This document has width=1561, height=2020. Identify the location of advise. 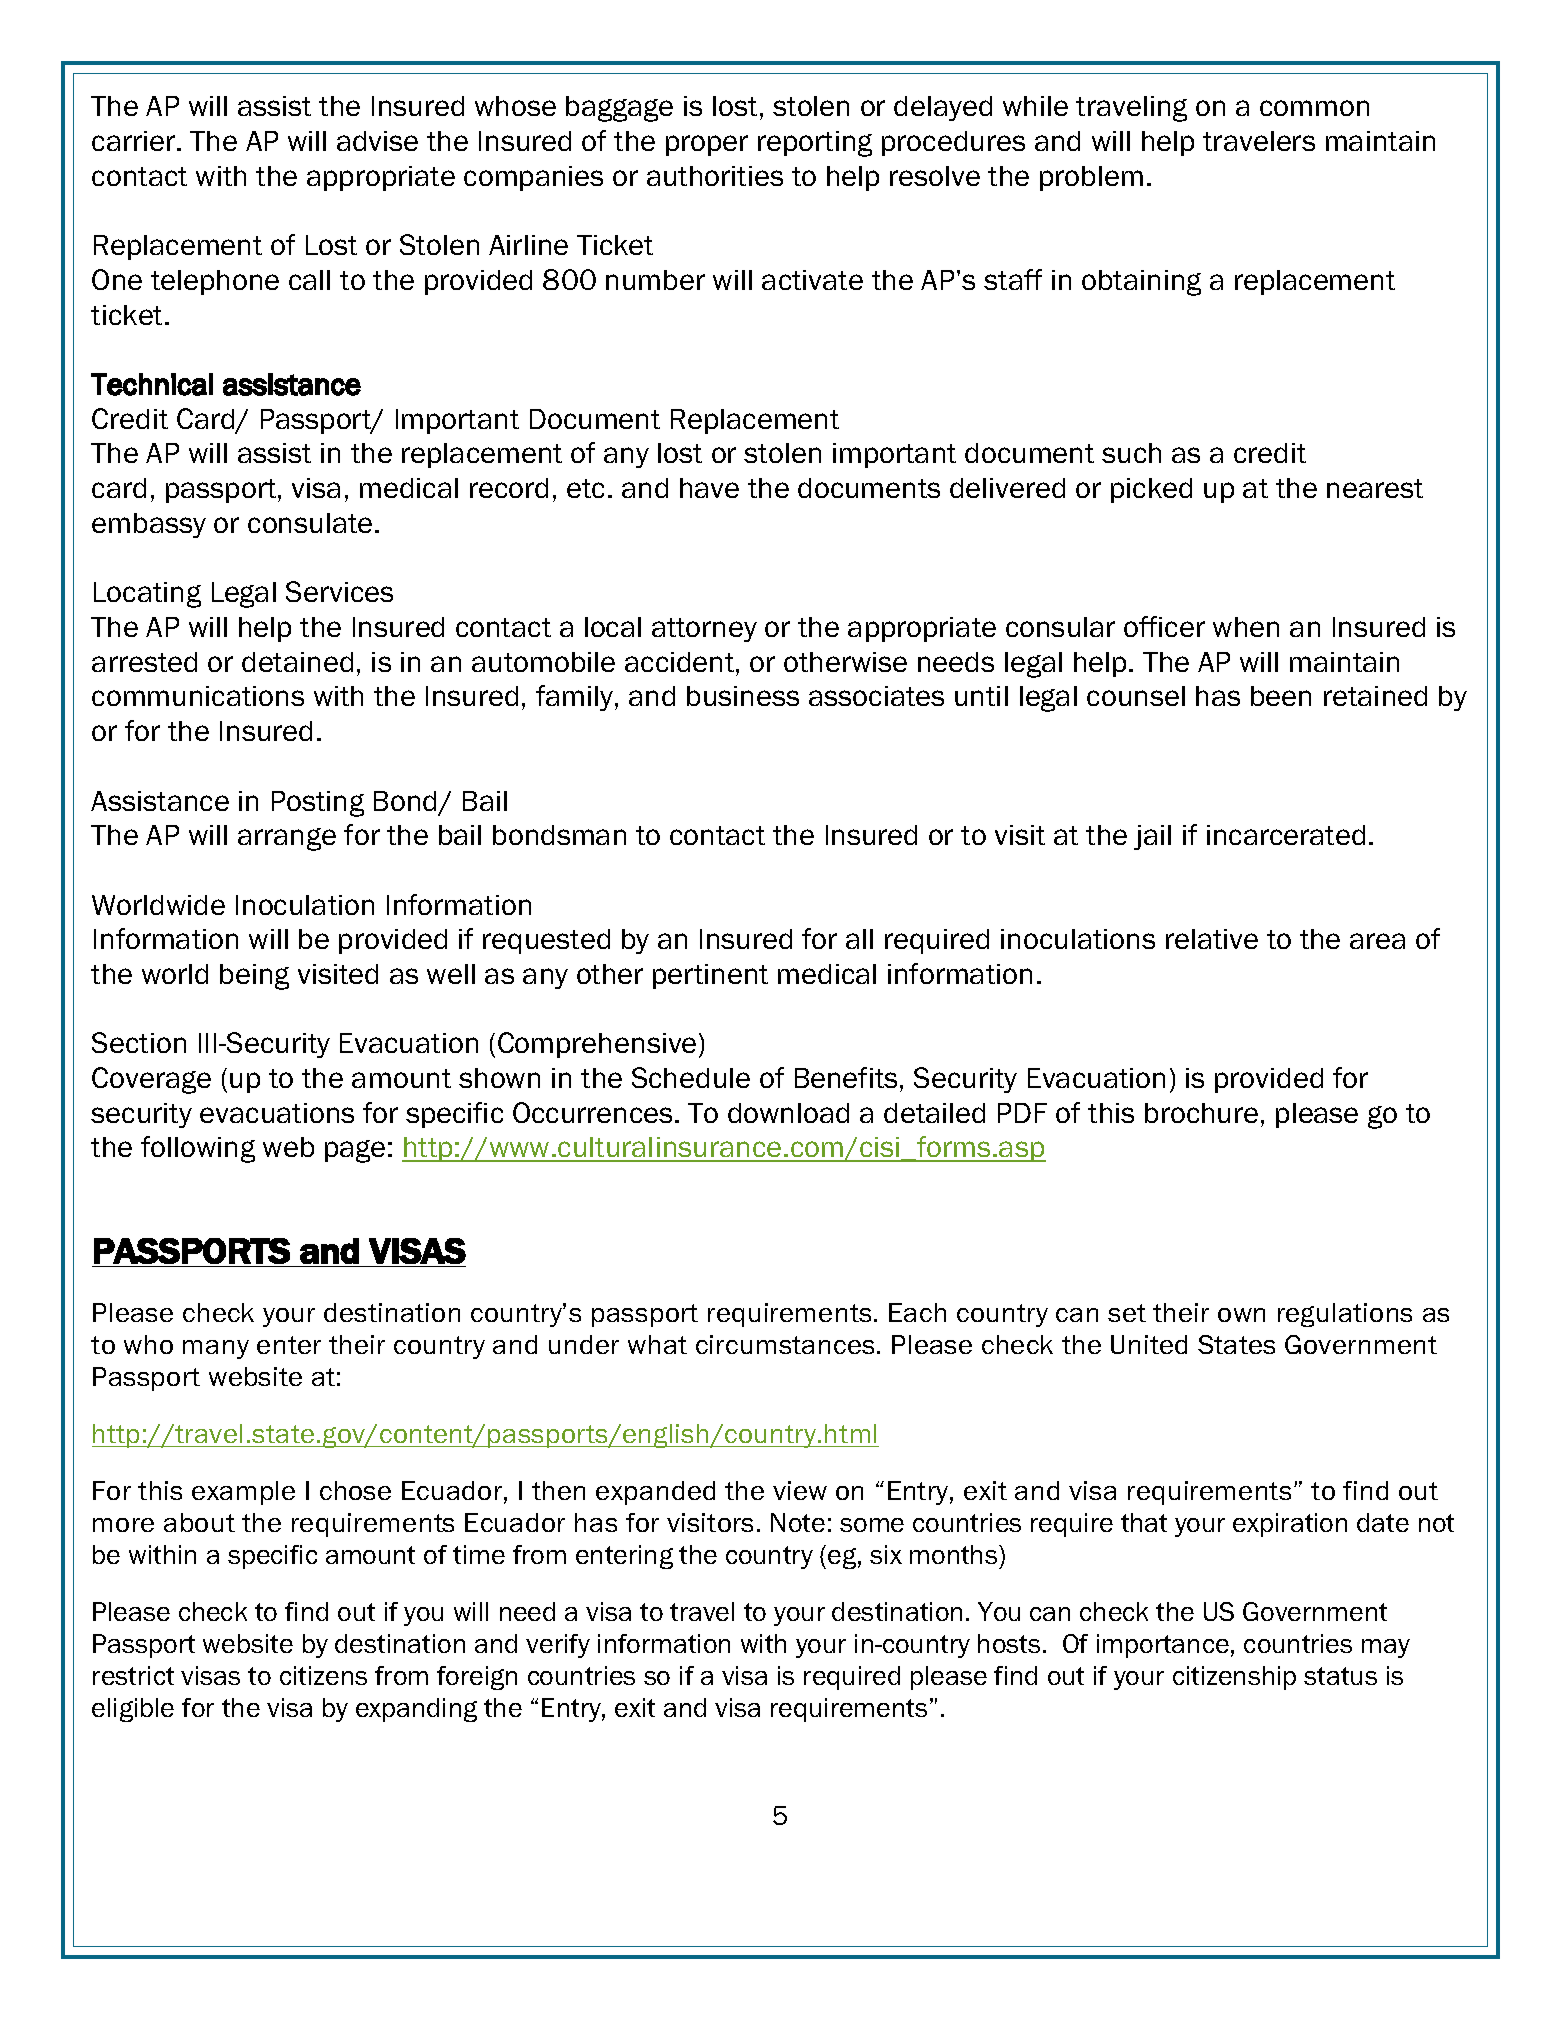
(377, 141).
